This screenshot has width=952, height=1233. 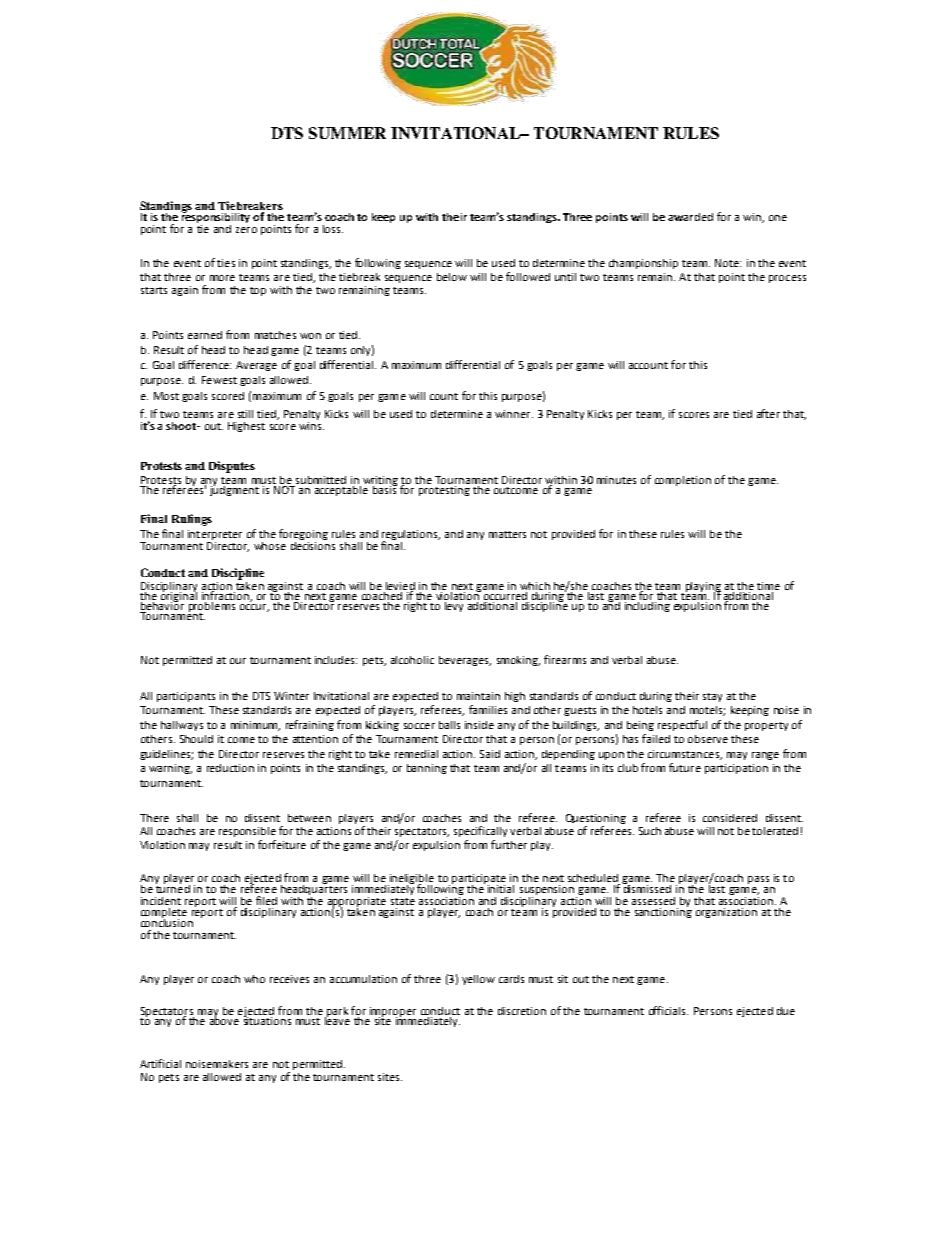 I want to click on above, so click(x=224, y=1019).
